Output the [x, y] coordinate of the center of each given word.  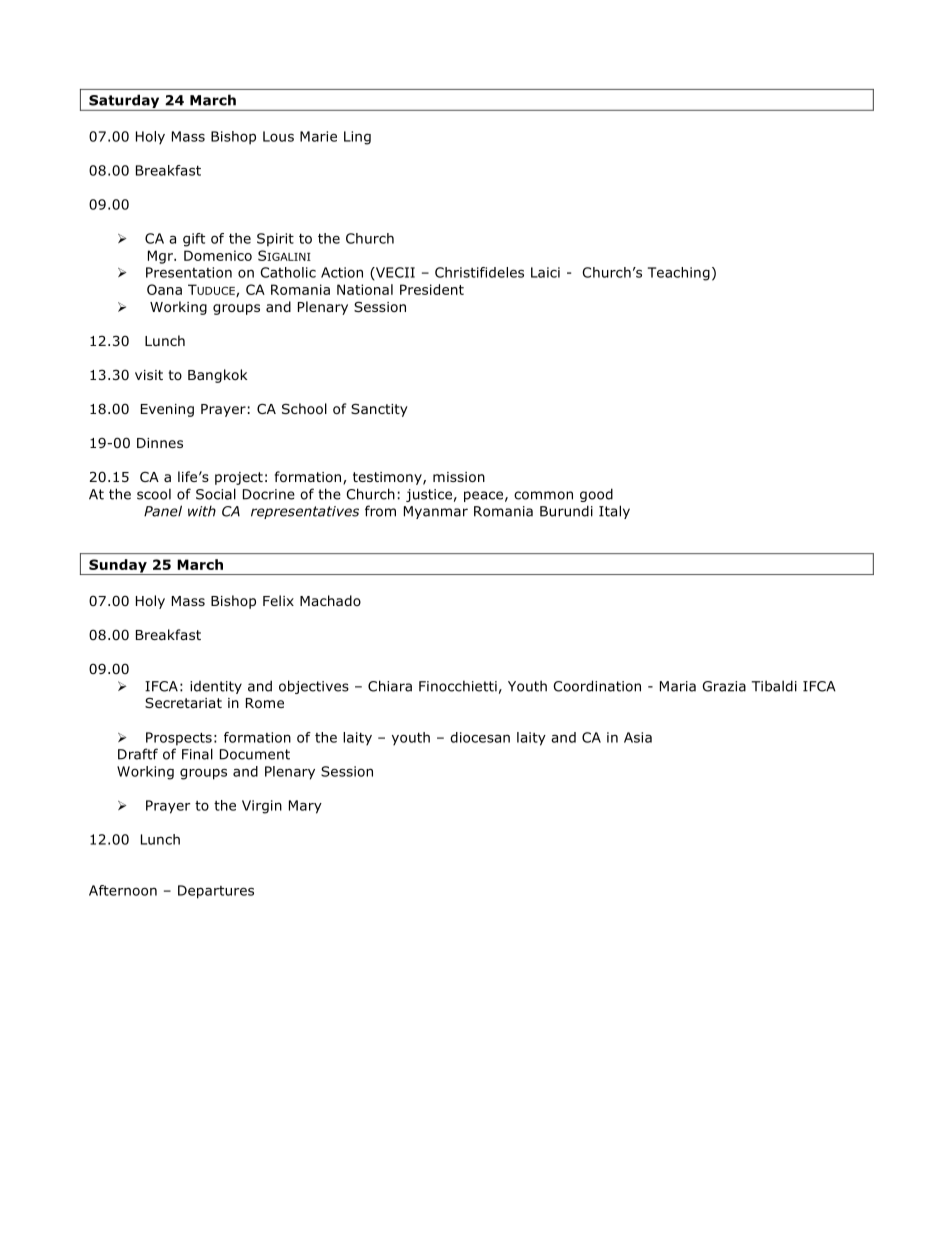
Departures [216, 892]
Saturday [124, 102]
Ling [357, 138]
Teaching [679, 274]
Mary [305, 807]
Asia [638, 737]
